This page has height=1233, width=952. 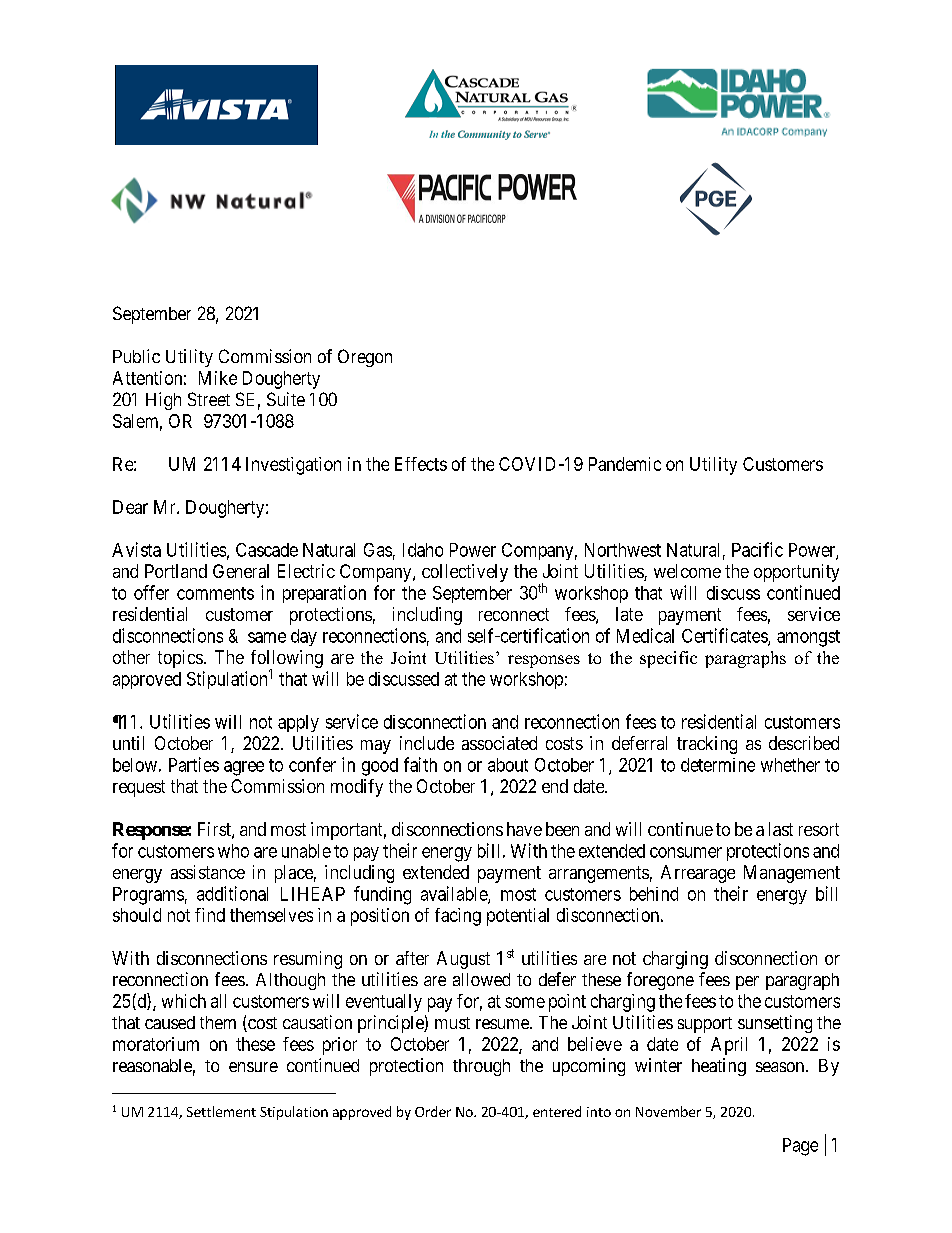 What do you see at coordinates (433, 1111) in the page?
I see `Order` at bounding box center [433, 1111].
